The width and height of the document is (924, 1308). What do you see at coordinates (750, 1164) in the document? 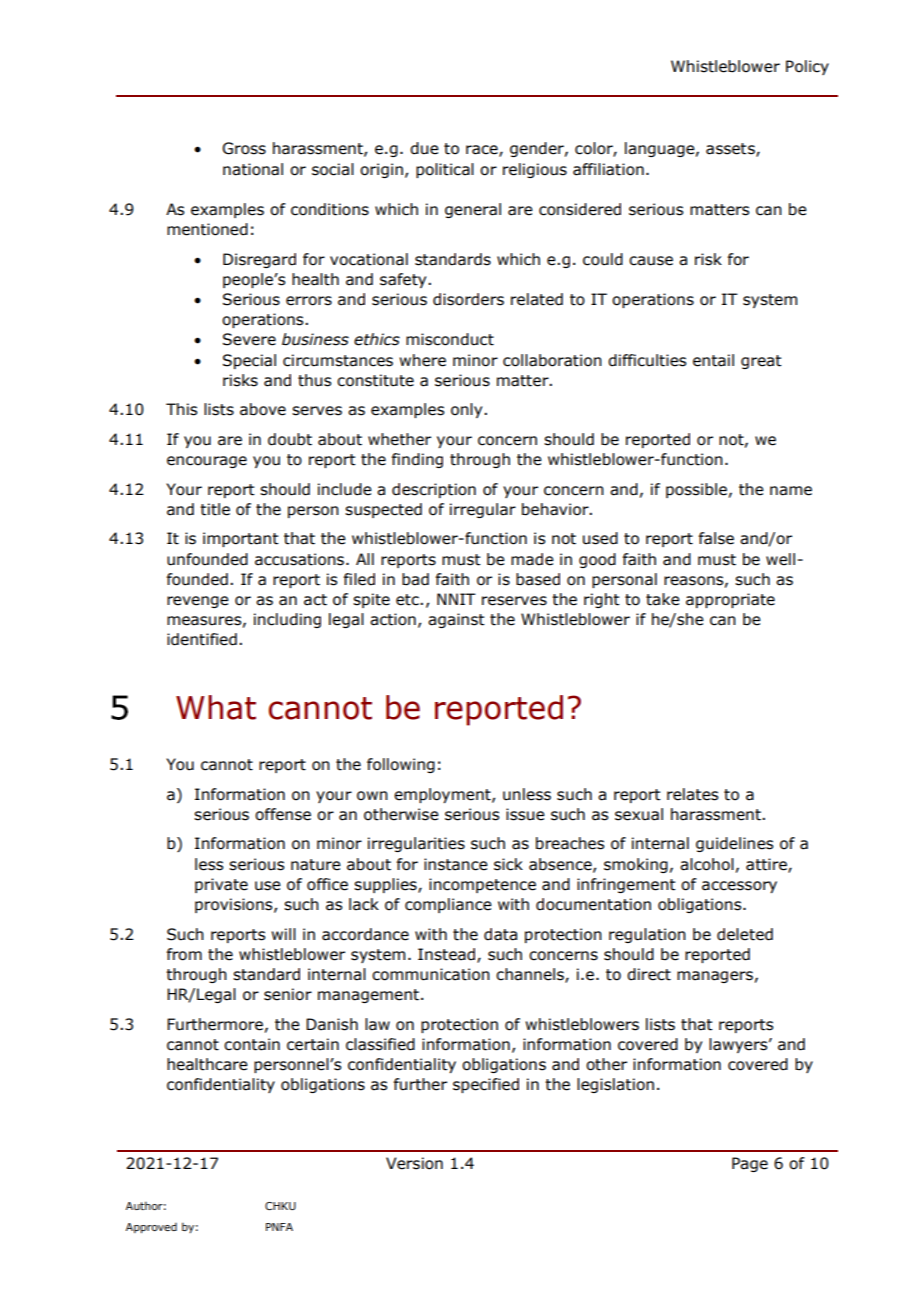
I see `Page` at bounding box center [750, 1164].
